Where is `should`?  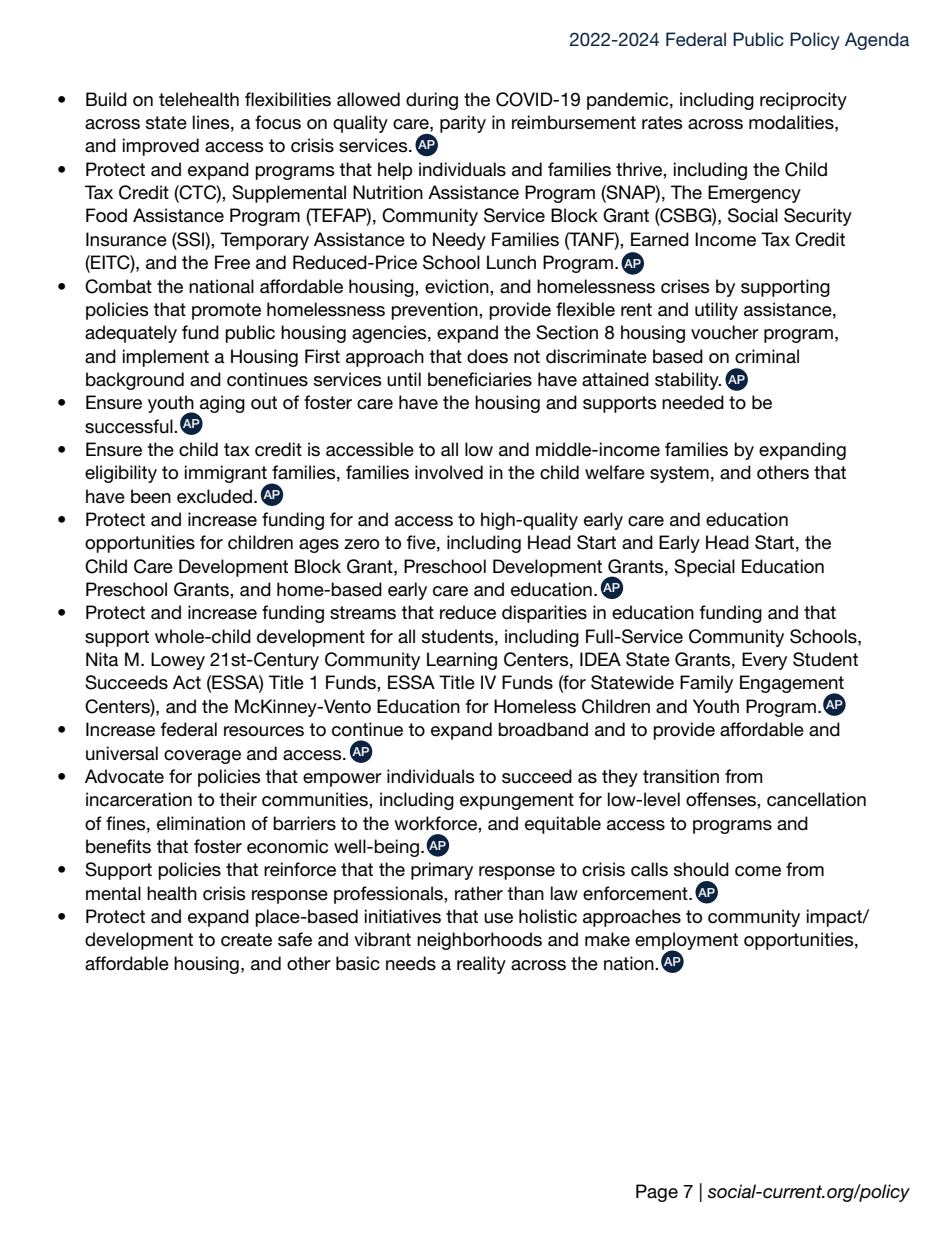
should is located at coordinates (701, 869).
